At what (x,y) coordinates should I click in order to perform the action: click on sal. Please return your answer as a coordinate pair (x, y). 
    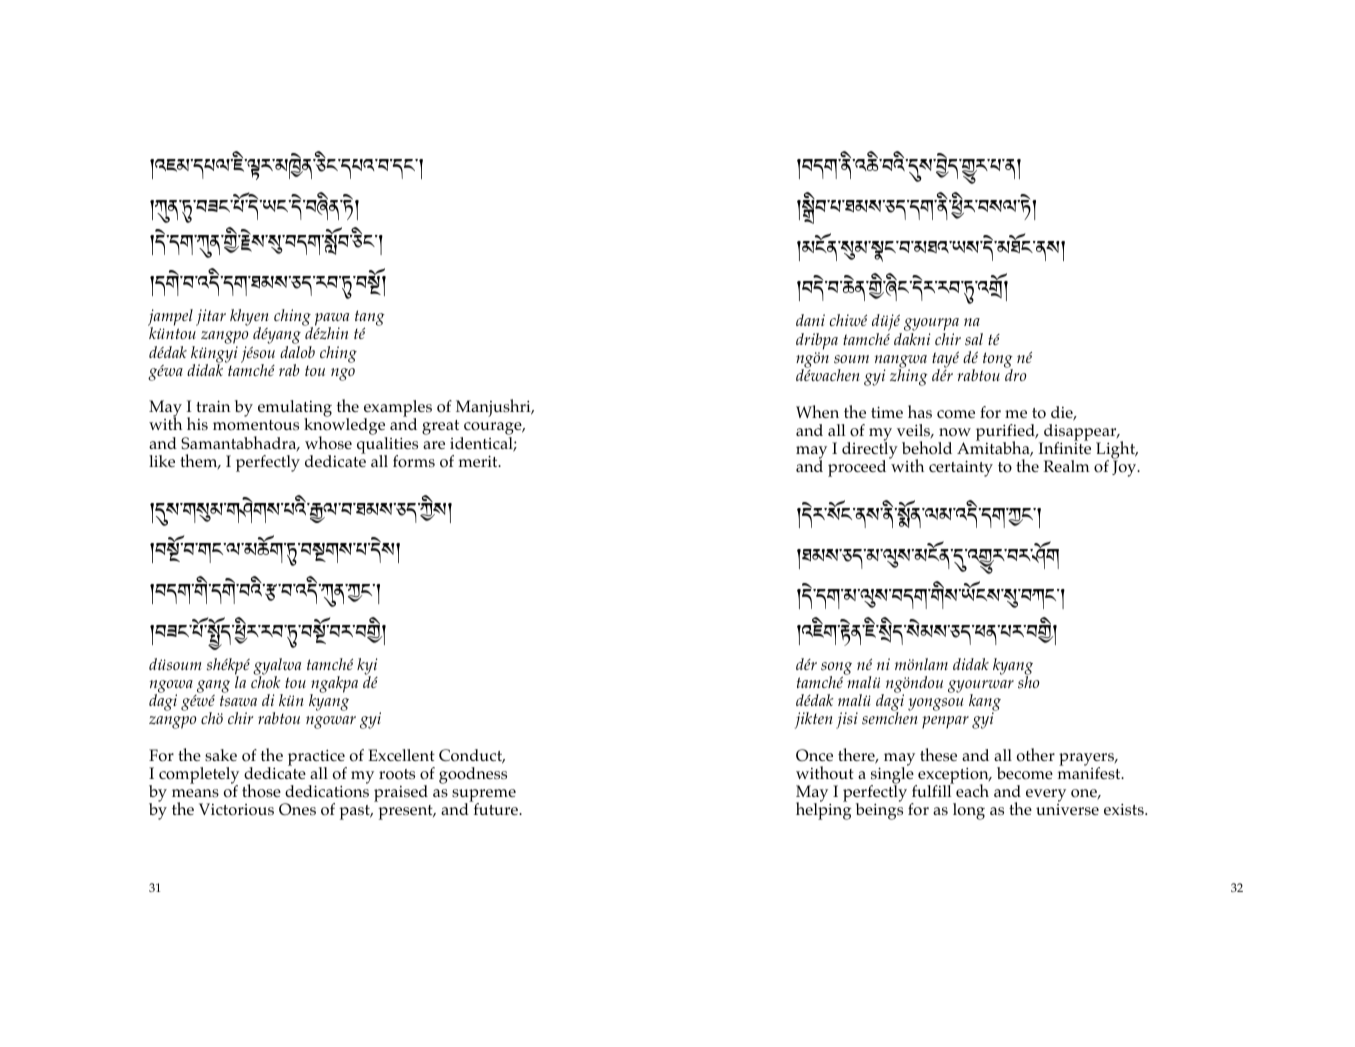
    Looking at the image, I should click on (974, 339).
